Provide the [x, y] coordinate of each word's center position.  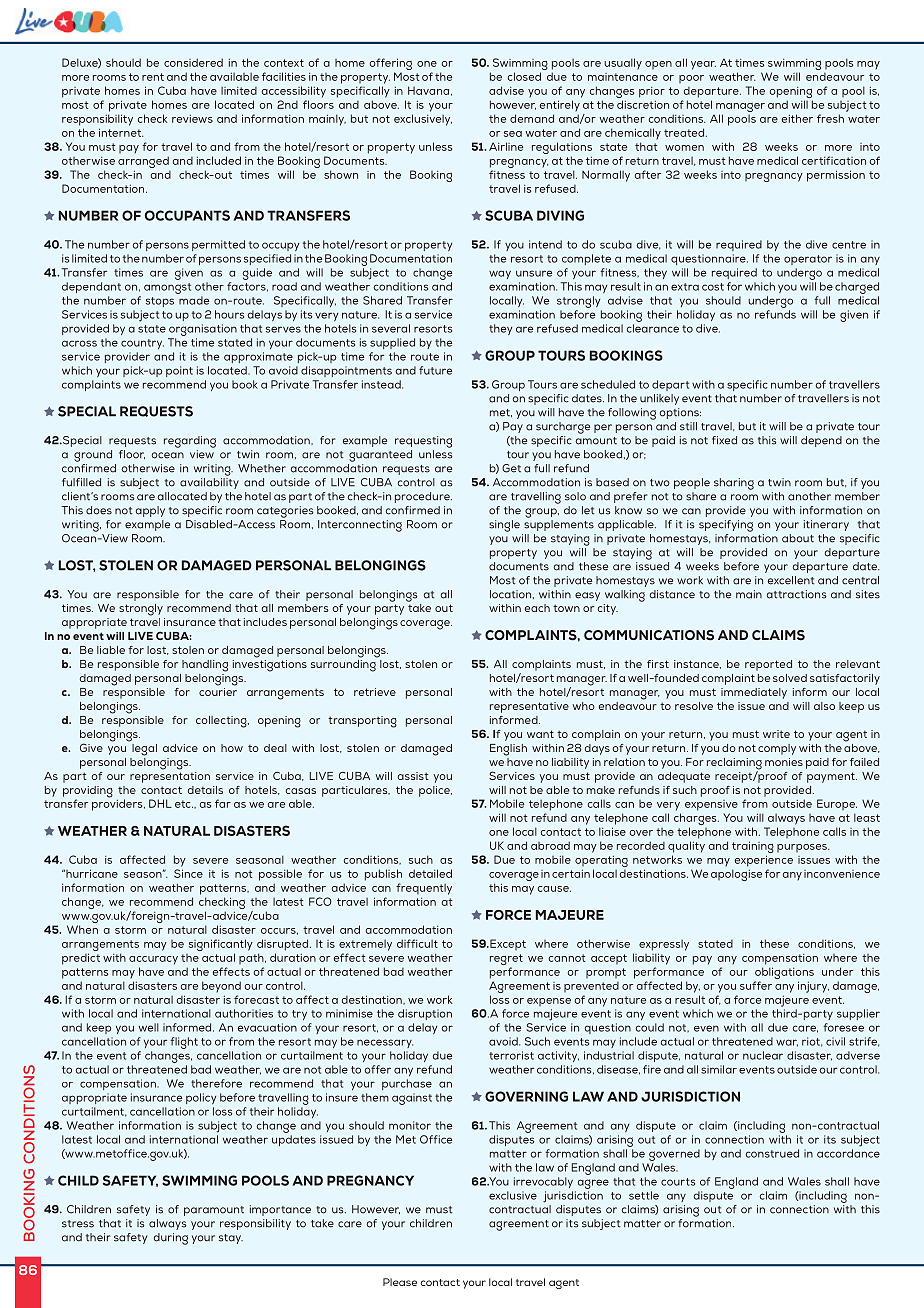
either [797, 118]
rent [153, 77]
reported [768, 665]
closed [524, 76]
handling [205, 666]
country [142, 344]
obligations [784, 974]
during [171, 1239]
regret [506, 961]
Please [400, 1282]
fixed [724, 440]
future [435, 370]
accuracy [153, 960]
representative [529, 707]
